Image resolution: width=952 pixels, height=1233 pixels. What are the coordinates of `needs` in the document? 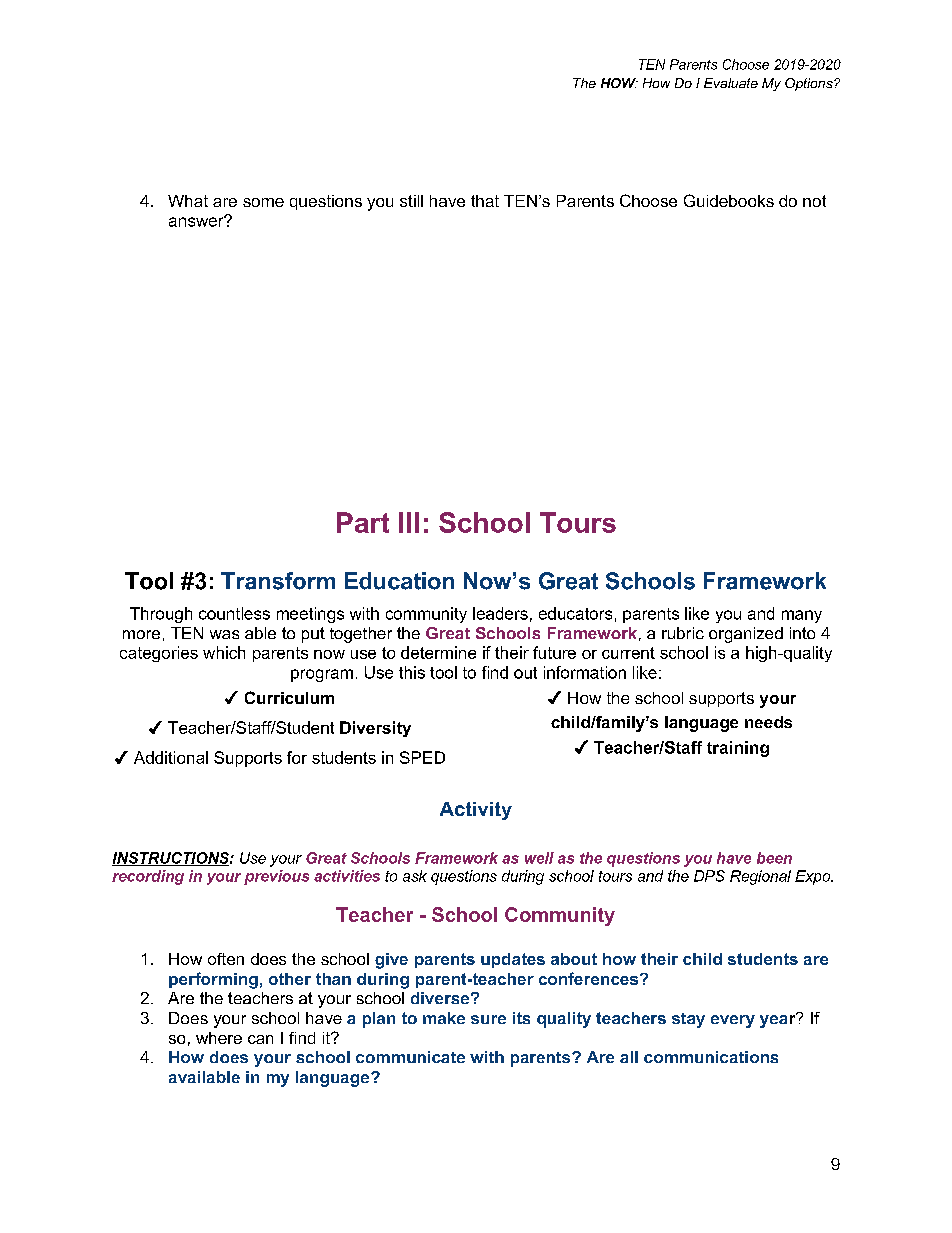 It's located at (768, 722).
